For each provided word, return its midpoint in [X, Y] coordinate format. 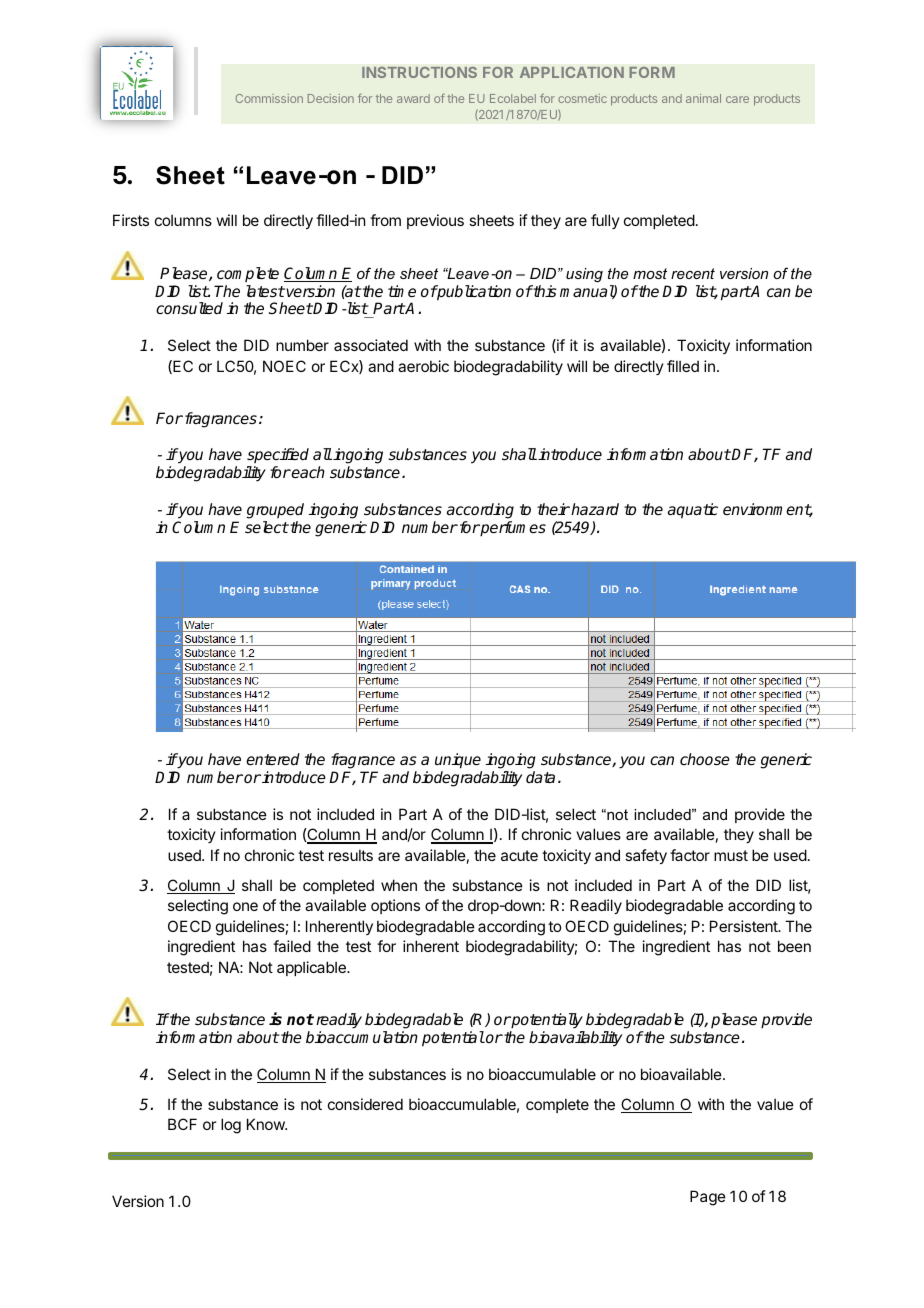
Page [708, 1198]
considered [365, 1104]
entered [273, 759]
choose [705, 759]
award [413, 98]
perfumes [512, 529]
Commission [269, 98]
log [231, 1126]
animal [703, 98]
